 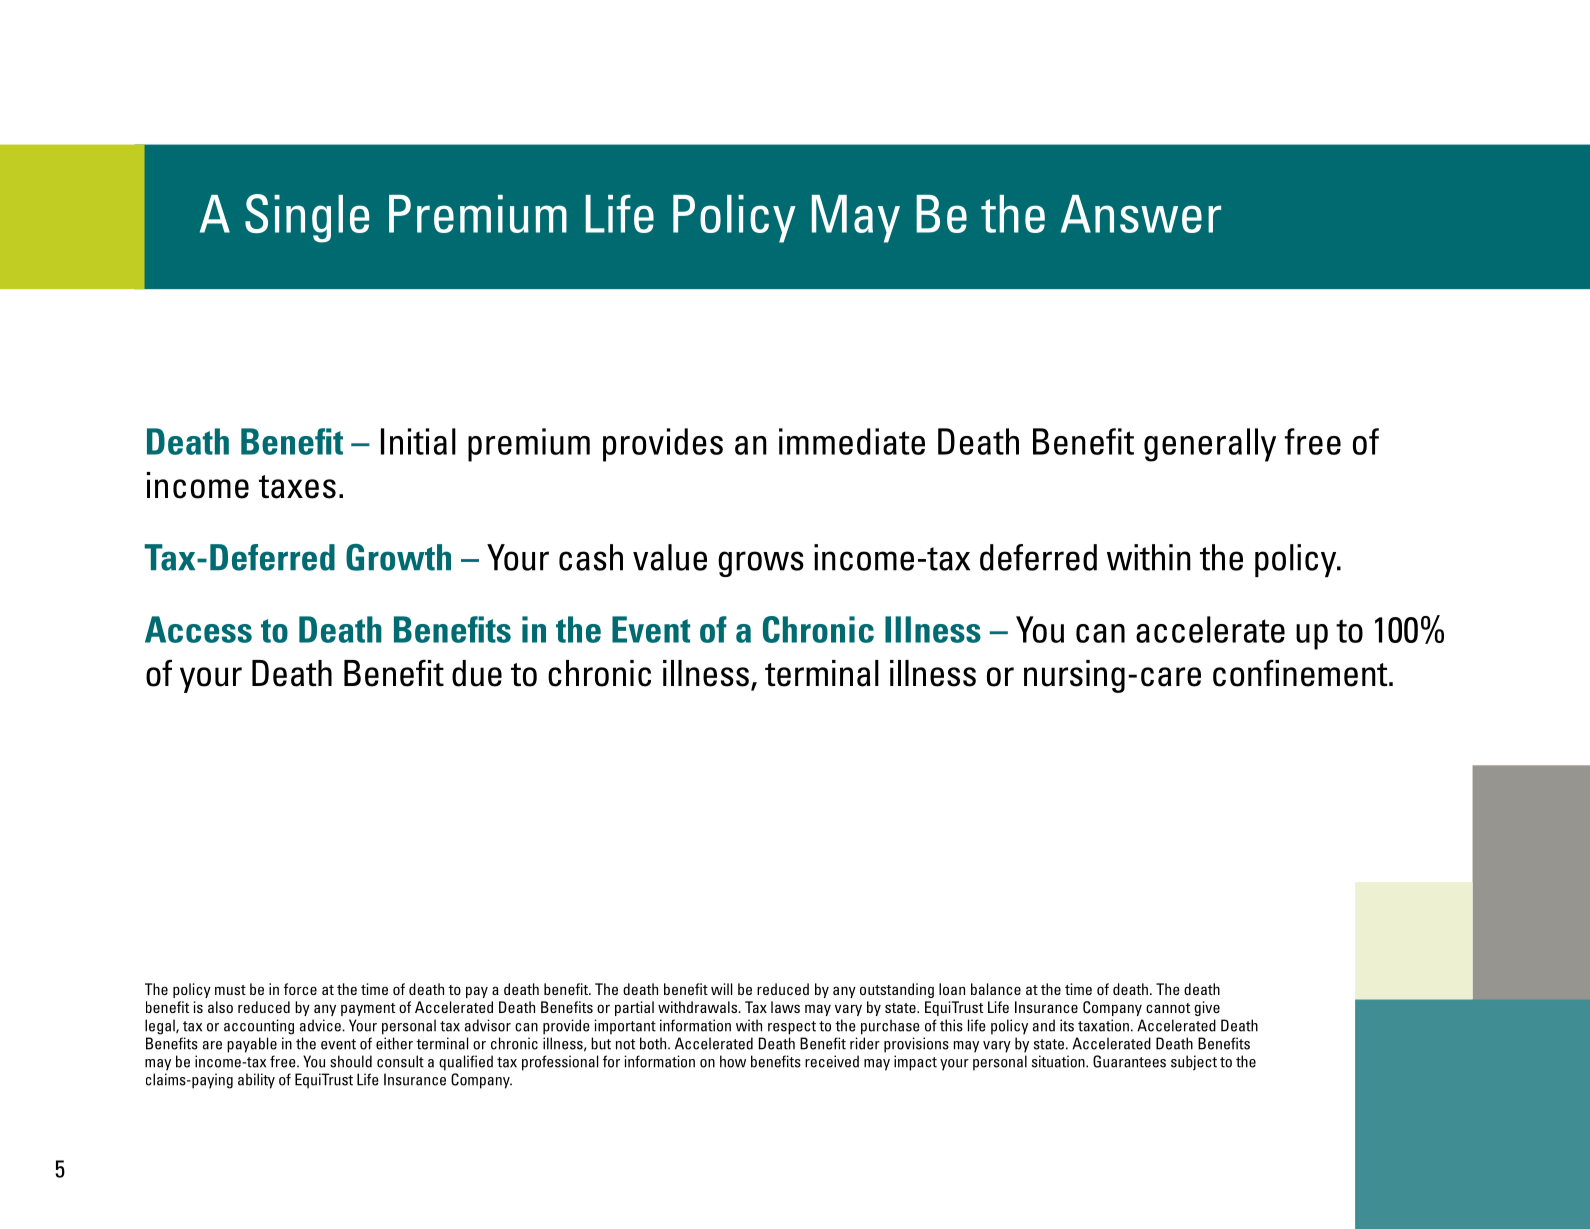 I want to click on value, so click(x=670, y=557).
